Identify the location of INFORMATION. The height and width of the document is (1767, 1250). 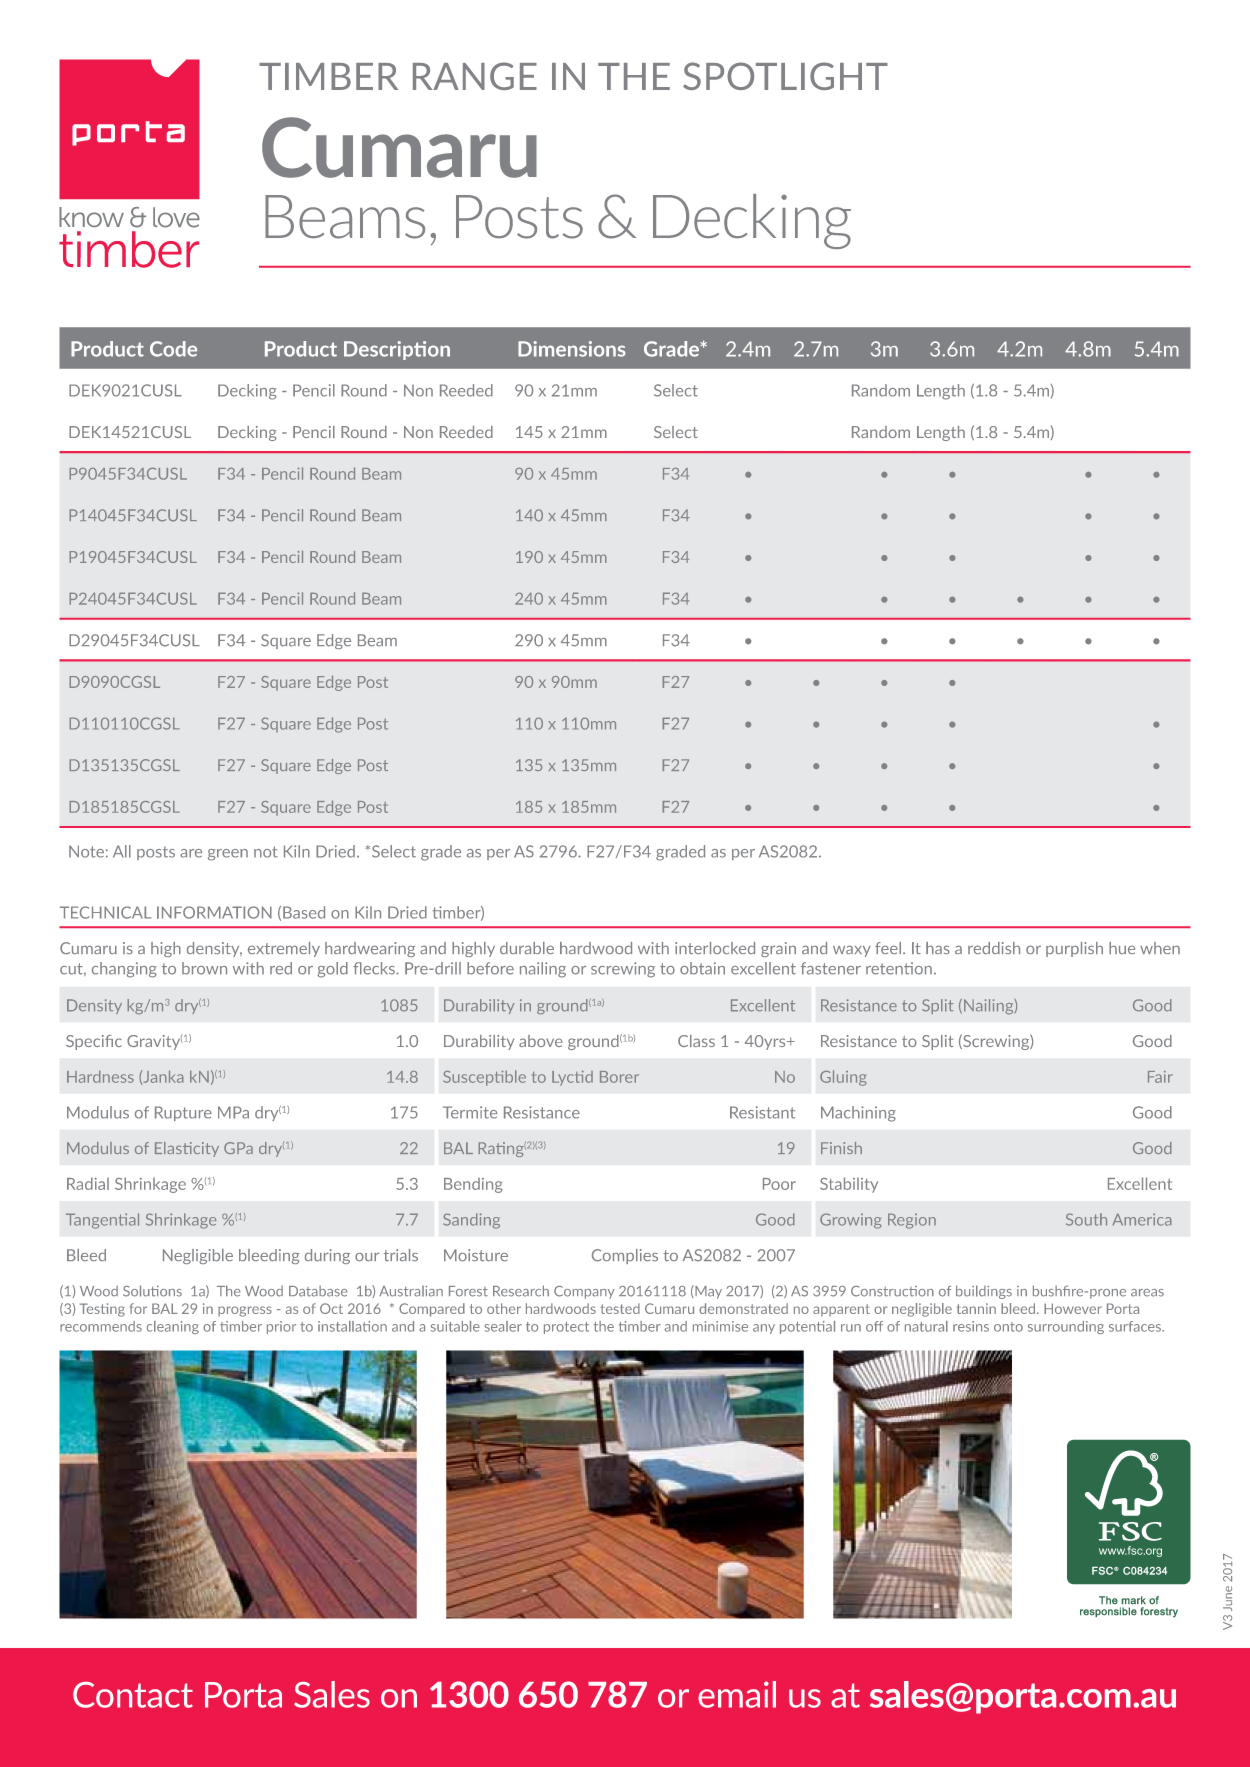
(214, 912).
